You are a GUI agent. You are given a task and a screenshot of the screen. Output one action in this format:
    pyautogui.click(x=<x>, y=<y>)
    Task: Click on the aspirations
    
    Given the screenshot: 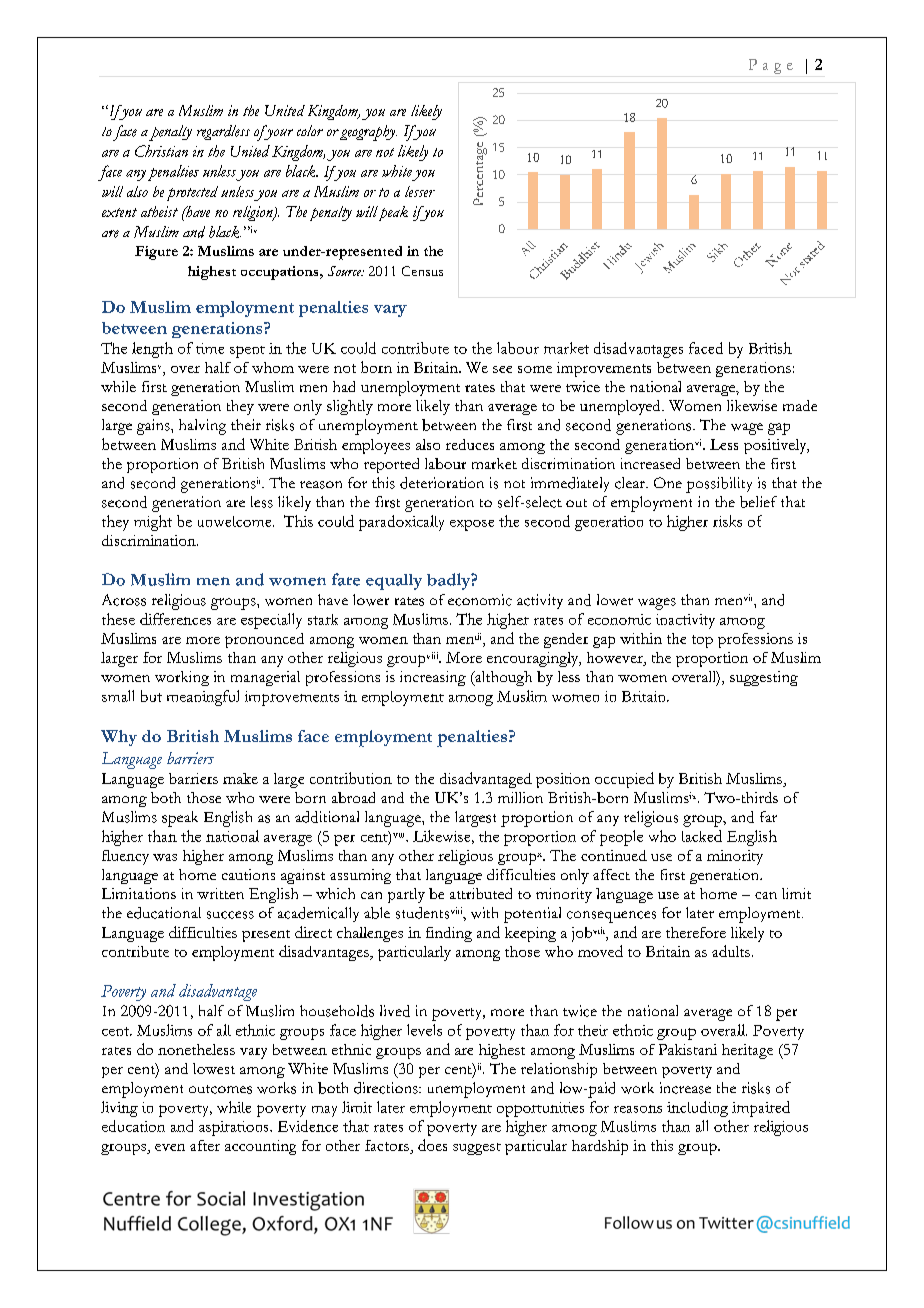 What is the action you would take?
    pyautogui.click(x=235, y=1128)
